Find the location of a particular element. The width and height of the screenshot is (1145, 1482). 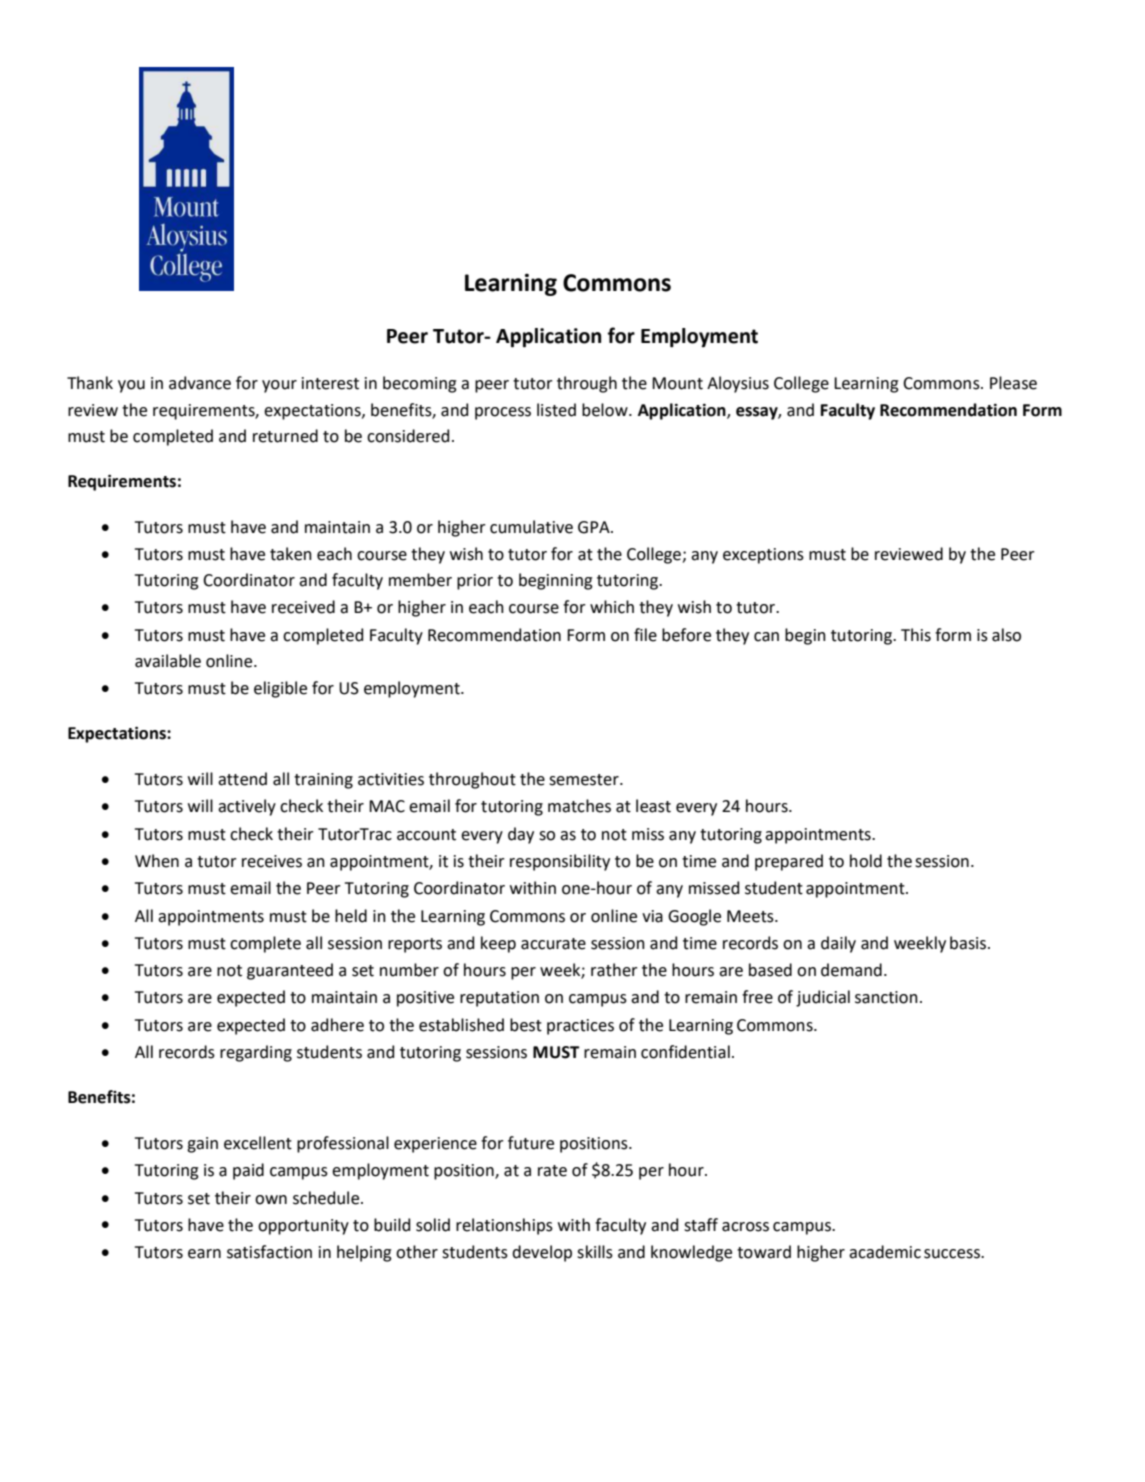

actively is located at coordinates (247, 807).
